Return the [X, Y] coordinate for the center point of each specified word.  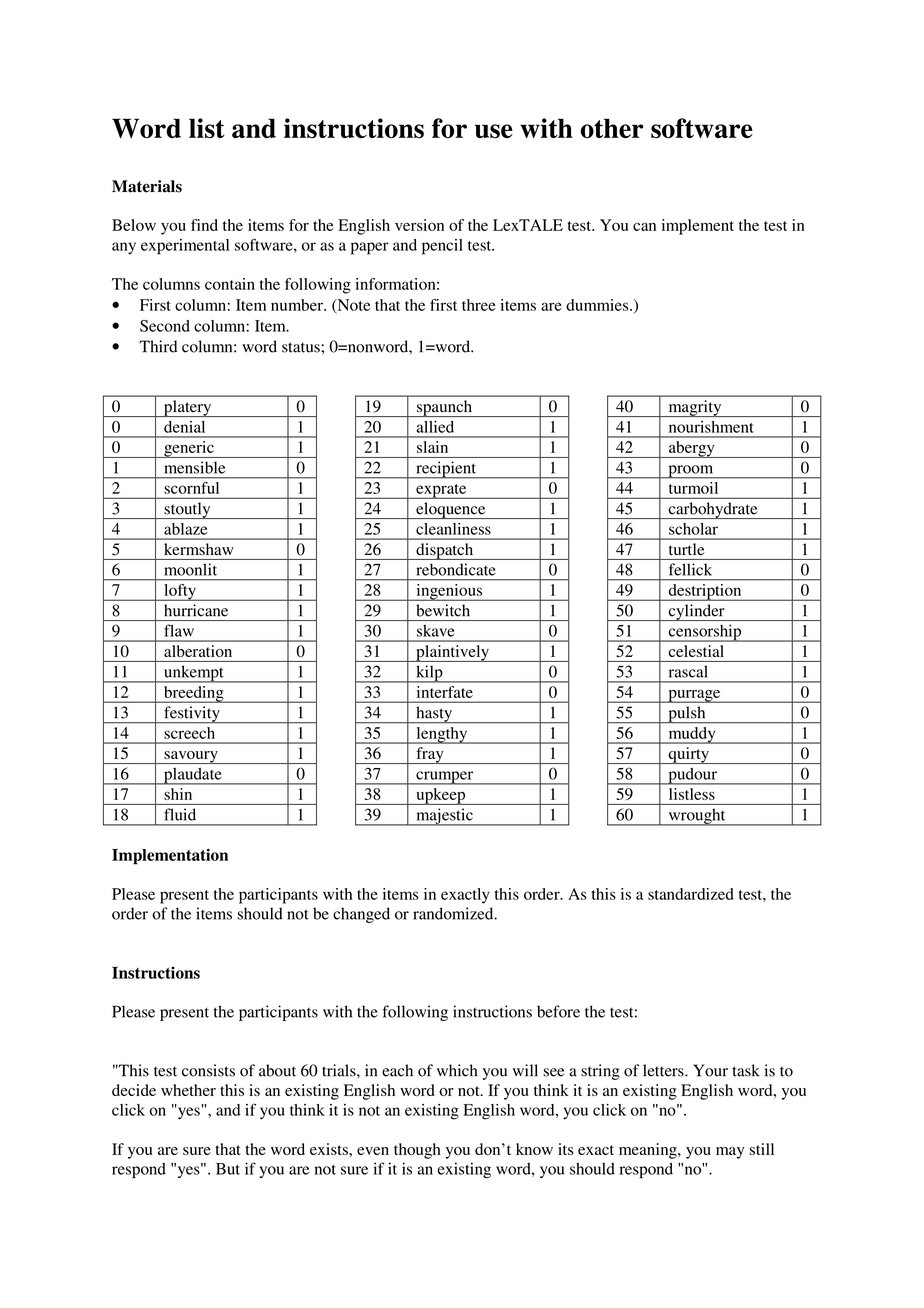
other [612, 128]
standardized [691, 894]
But [228, 1169]
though [417, 1151]
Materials [147, 186]
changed [361, 915]
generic [189, 449]
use [494, 131]
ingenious [449, 592]
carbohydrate [713, 510]
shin [178, 794]
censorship [705, 633]
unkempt [194, 674]
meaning [649, 1151]
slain [432, 447]
